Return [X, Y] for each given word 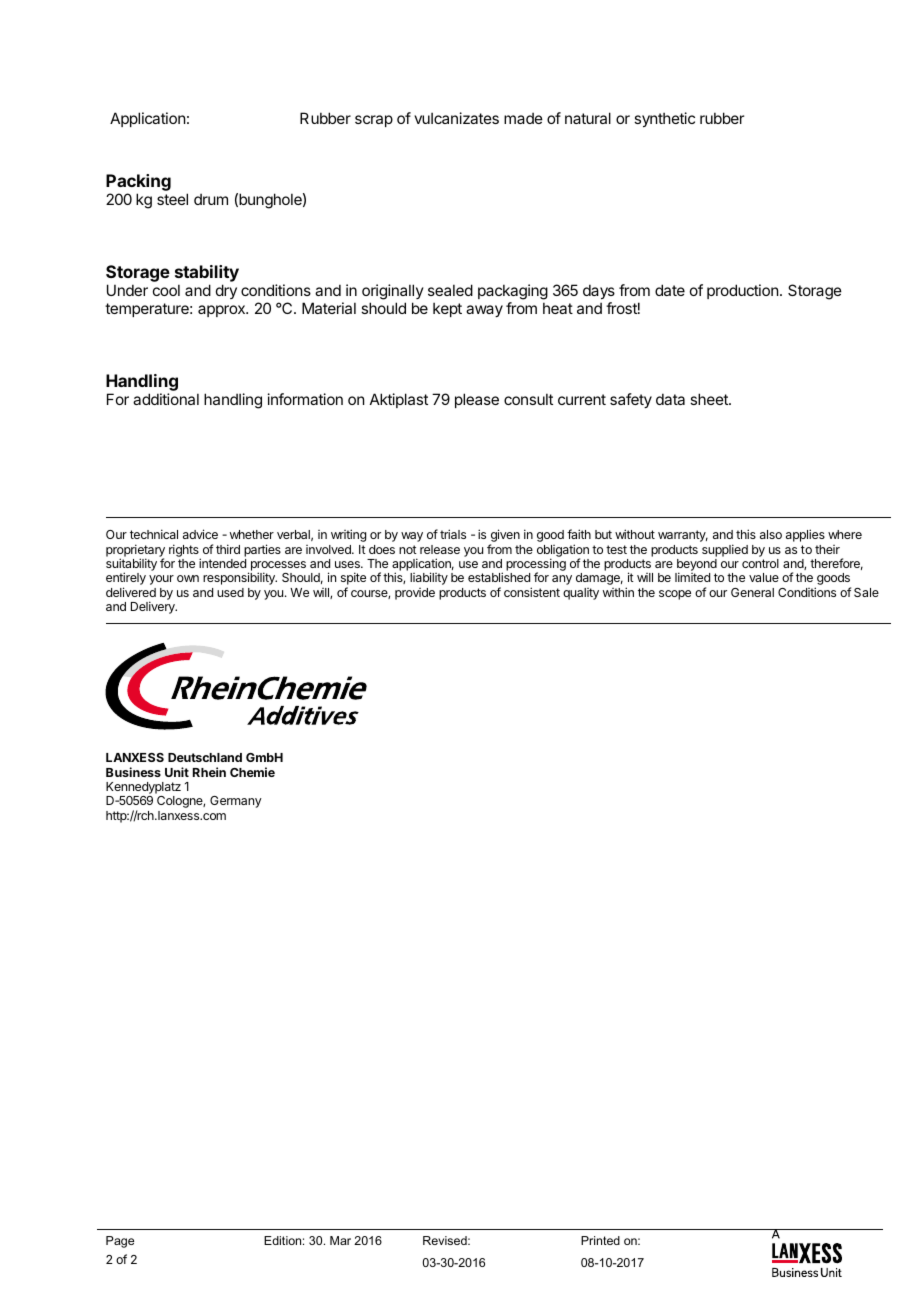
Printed [600, 1240]
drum [211, 199]
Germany [236, 802]
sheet [710, 399]
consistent [532, 592]
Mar [340, 1240]
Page [120, 1242]
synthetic [664, 119]
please [477, 400]
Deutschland [205, 757]
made [523, 118]
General [752, 592]
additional [166, 399]
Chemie [252, 772]
